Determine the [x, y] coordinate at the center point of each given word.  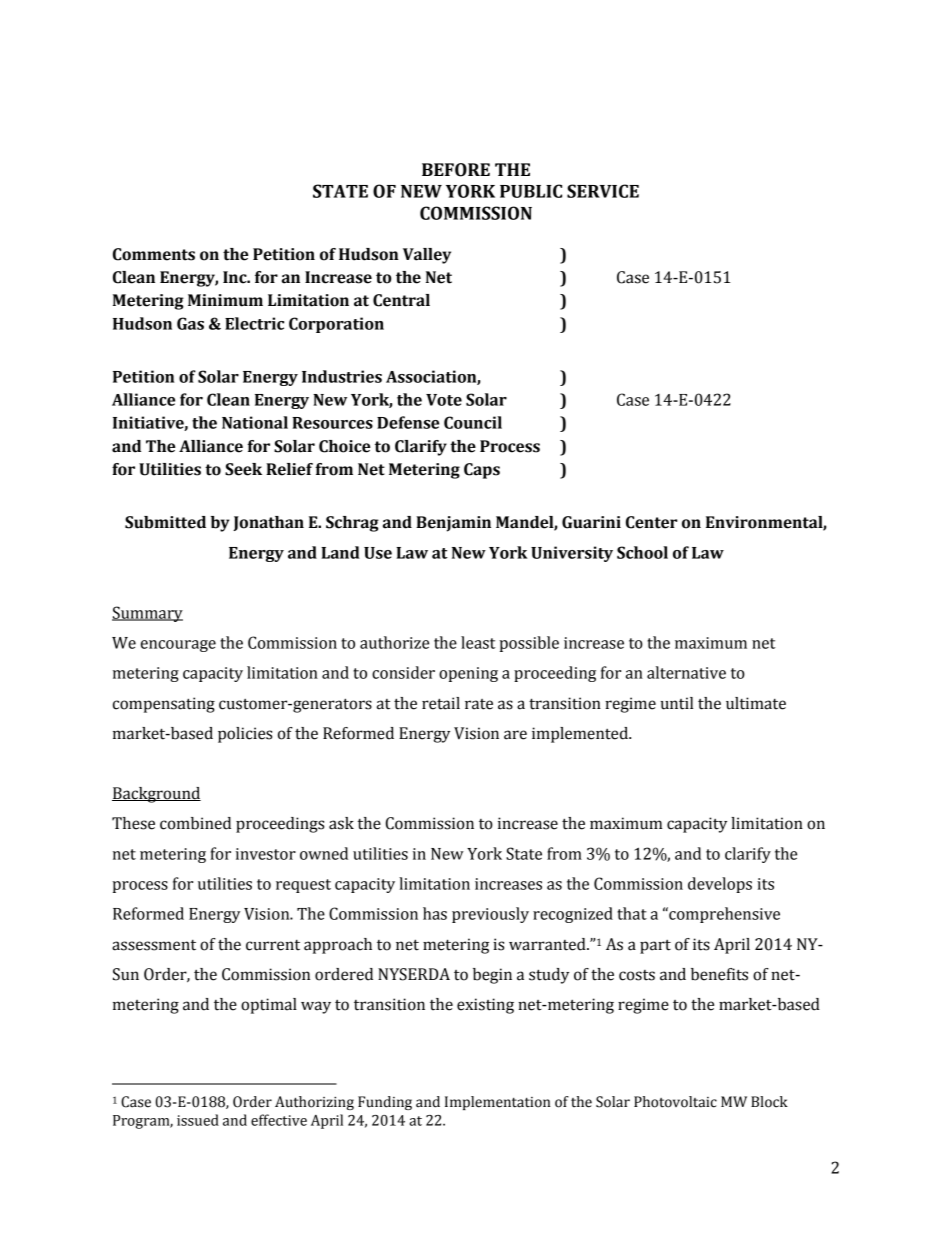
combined [195, 823]
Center [652, 522]
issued [198, 1120]
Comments [154, 254]
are [515, 735]
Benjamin [453, 524]
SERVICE [603, 191]
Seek [243, 469]
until [677, 703]
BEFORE [456, 170]
